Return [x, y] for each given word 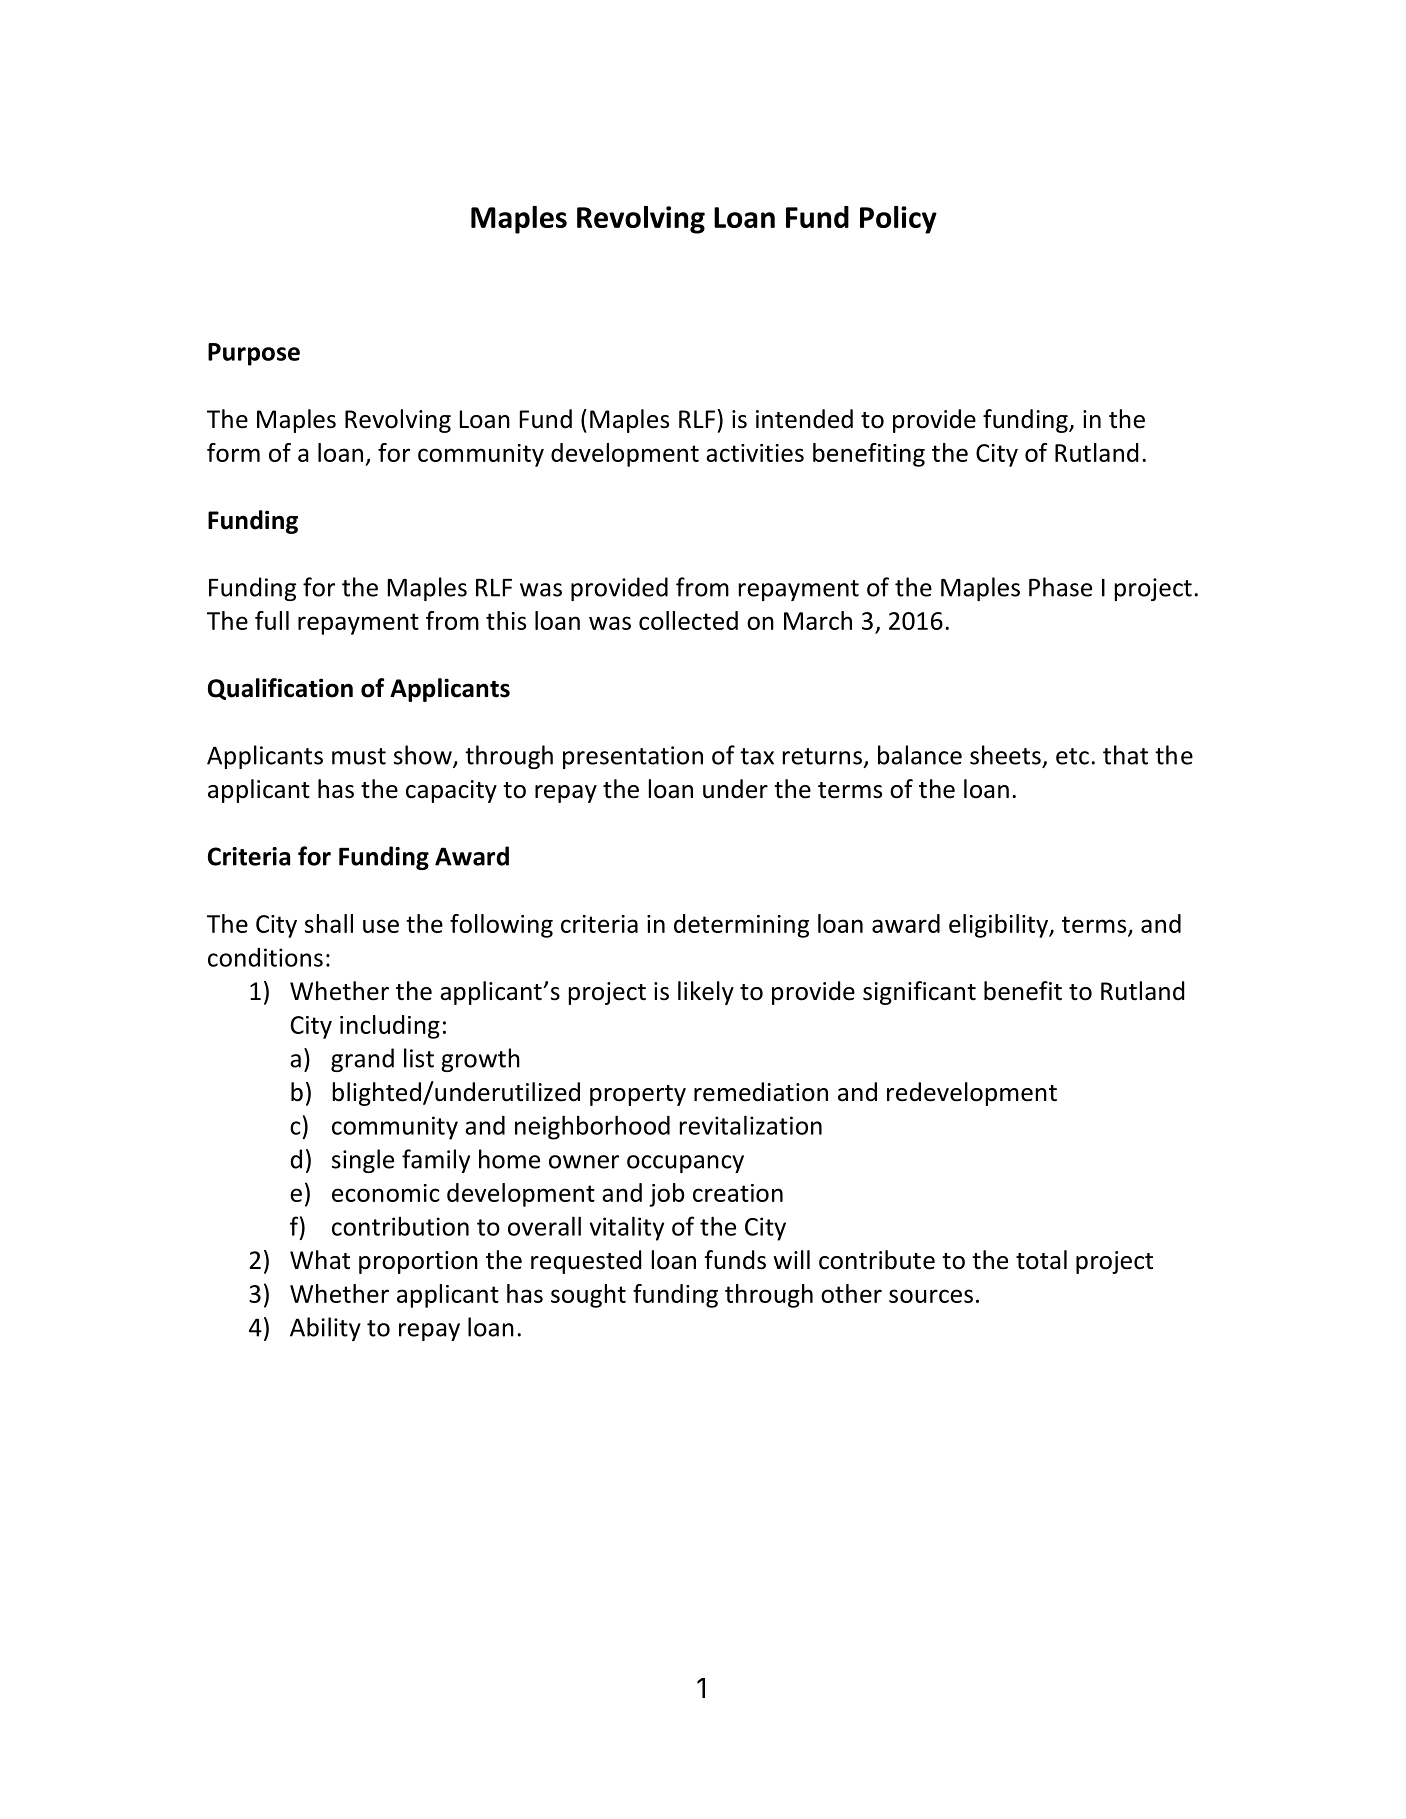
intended [804, 419]
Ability [325, 1329]
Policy [898, 220]
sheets [1005, 755]
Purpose [254, 354]
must [359, 756]
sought [588, 1296]
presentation [633, 757]
